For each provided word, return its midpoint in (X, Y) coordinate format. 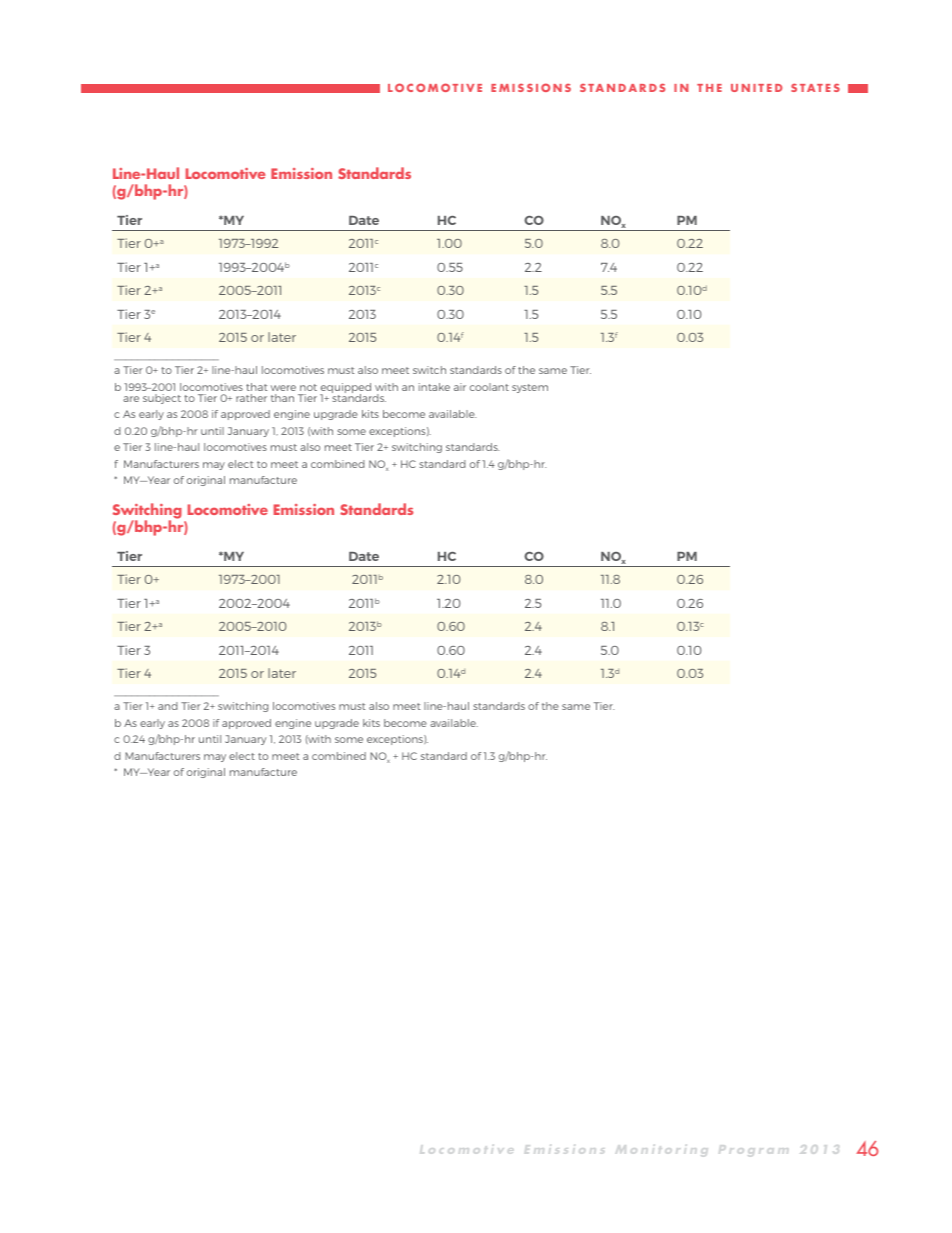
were (283, 388)
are (131, 399)
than (282, 398)
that (256, 387)
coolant (489, 387)
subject (162, 399)
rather (251, 398)
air (460, 387)
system (530, 388)
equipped (345, 389)
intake (434, 387)
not (308, 387)
